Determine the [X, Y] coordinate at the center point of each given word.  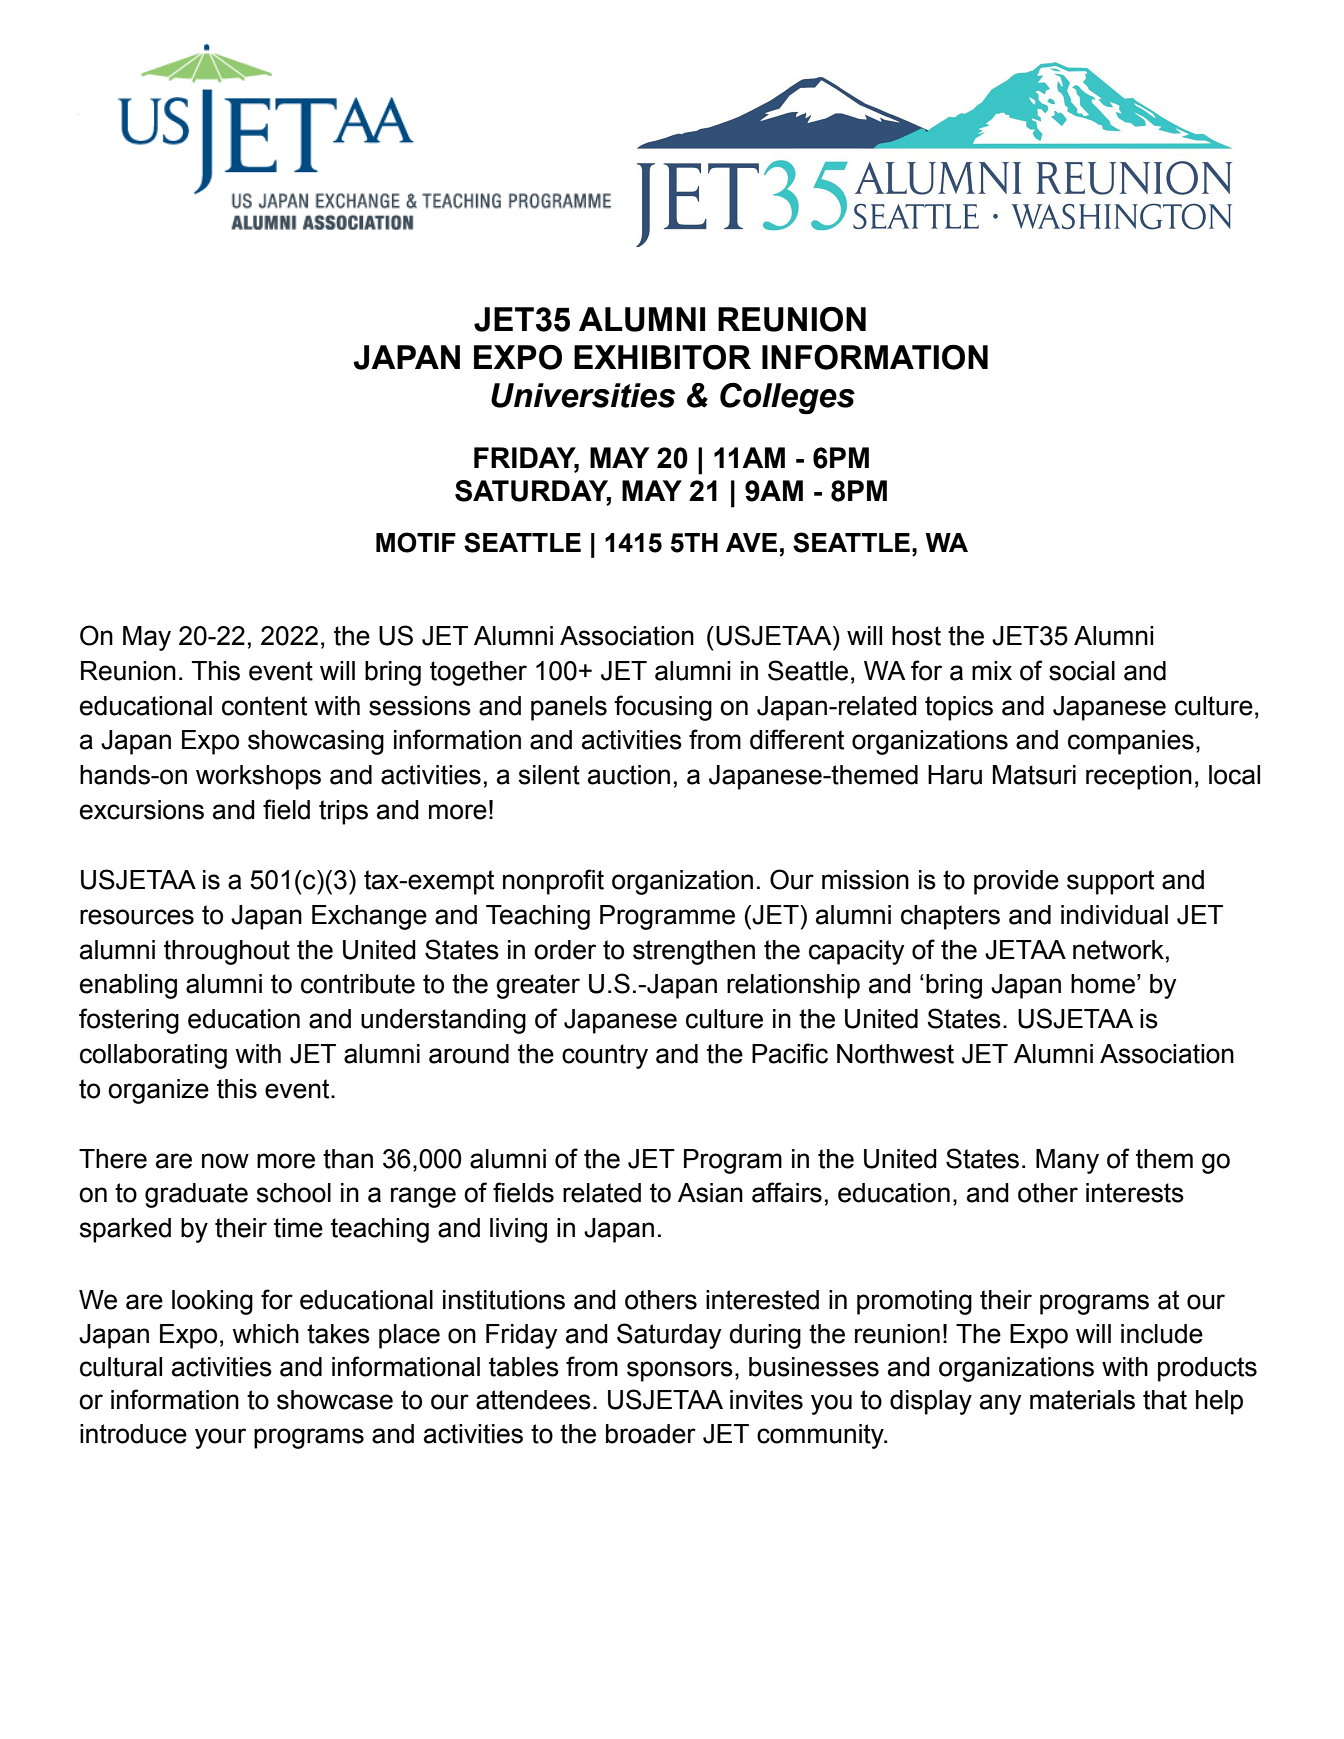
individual [1114, 915]
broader [651, 1434]
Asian [710, 1193]
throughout [227, 952]
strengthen [694, 952]
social [1082, 671]
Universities [583, 395]
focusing [663, 708]
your [220, 1438]
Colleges [787, 399]
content [264, 706]
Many [1067, 1161]
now [225, 1161]
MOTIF [416, 542]
